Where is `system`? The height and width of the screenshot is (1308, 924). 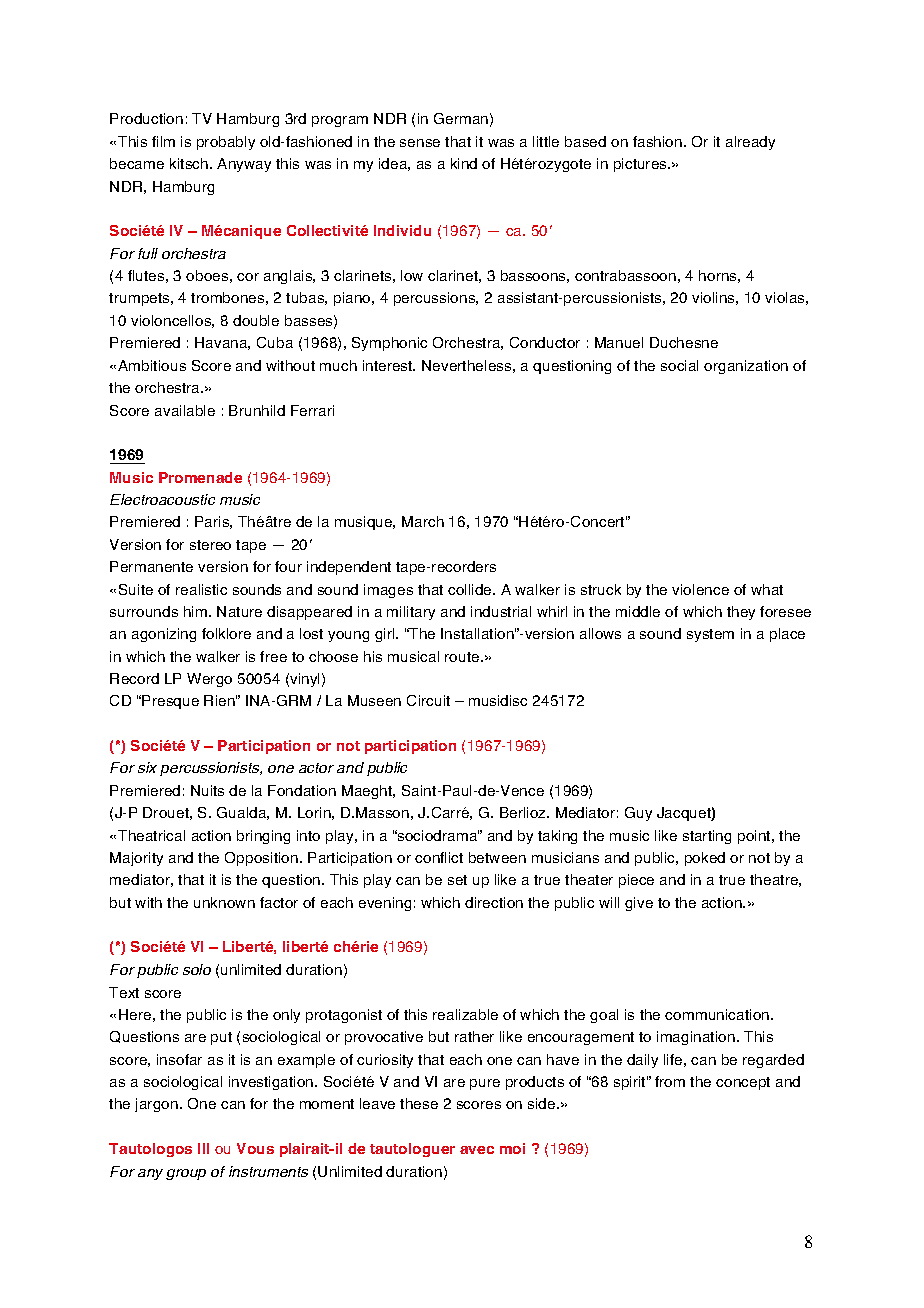 system is located at coordinates (710, 635).
